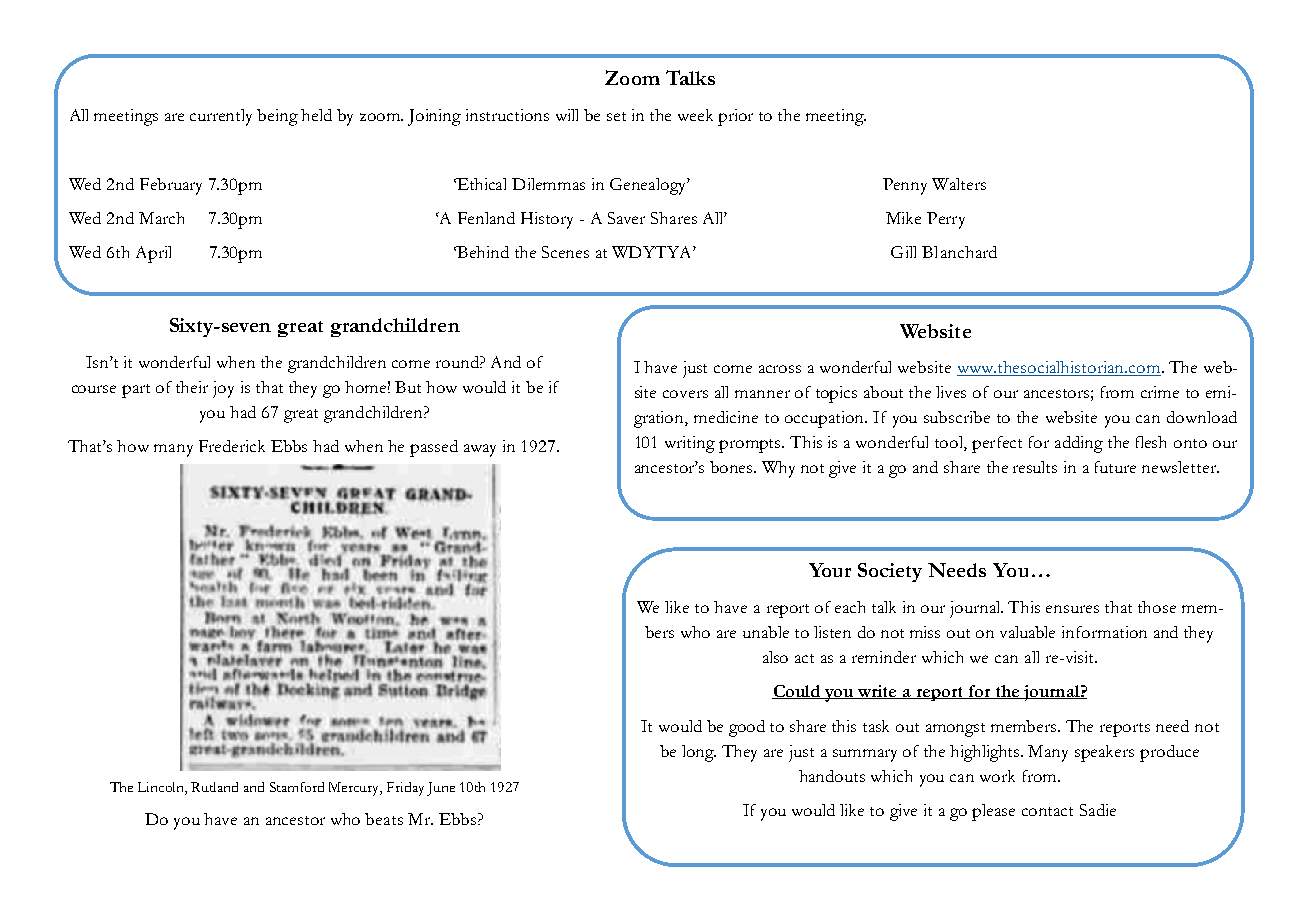 This image has width=1308, height=924. I want to click on April, so click(153, 254).
